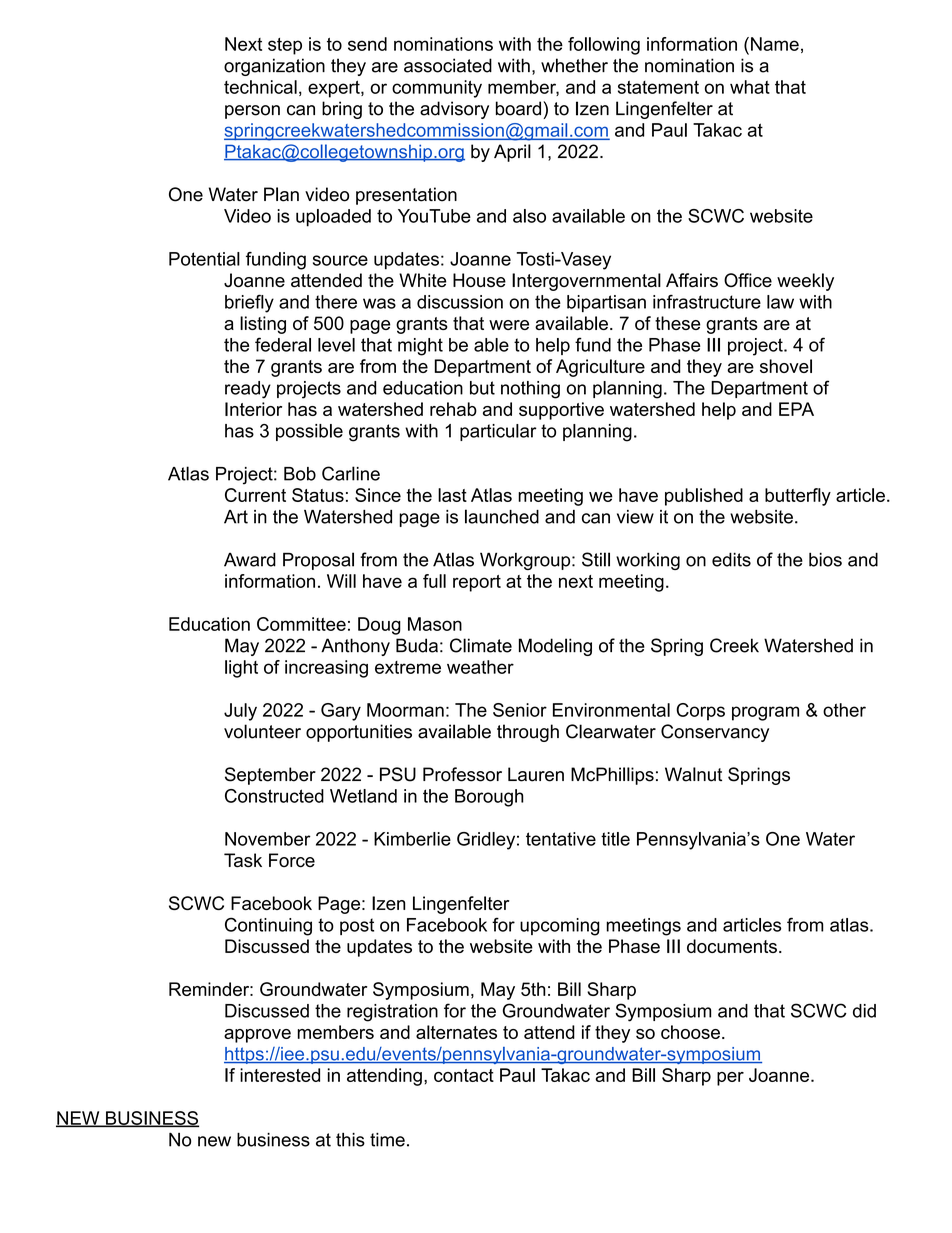 This screenshot has height=1233, width=952. What do you see at coordinates (240, 712) in the screenshot?
I see `July` at bounding box center [240, 712].
